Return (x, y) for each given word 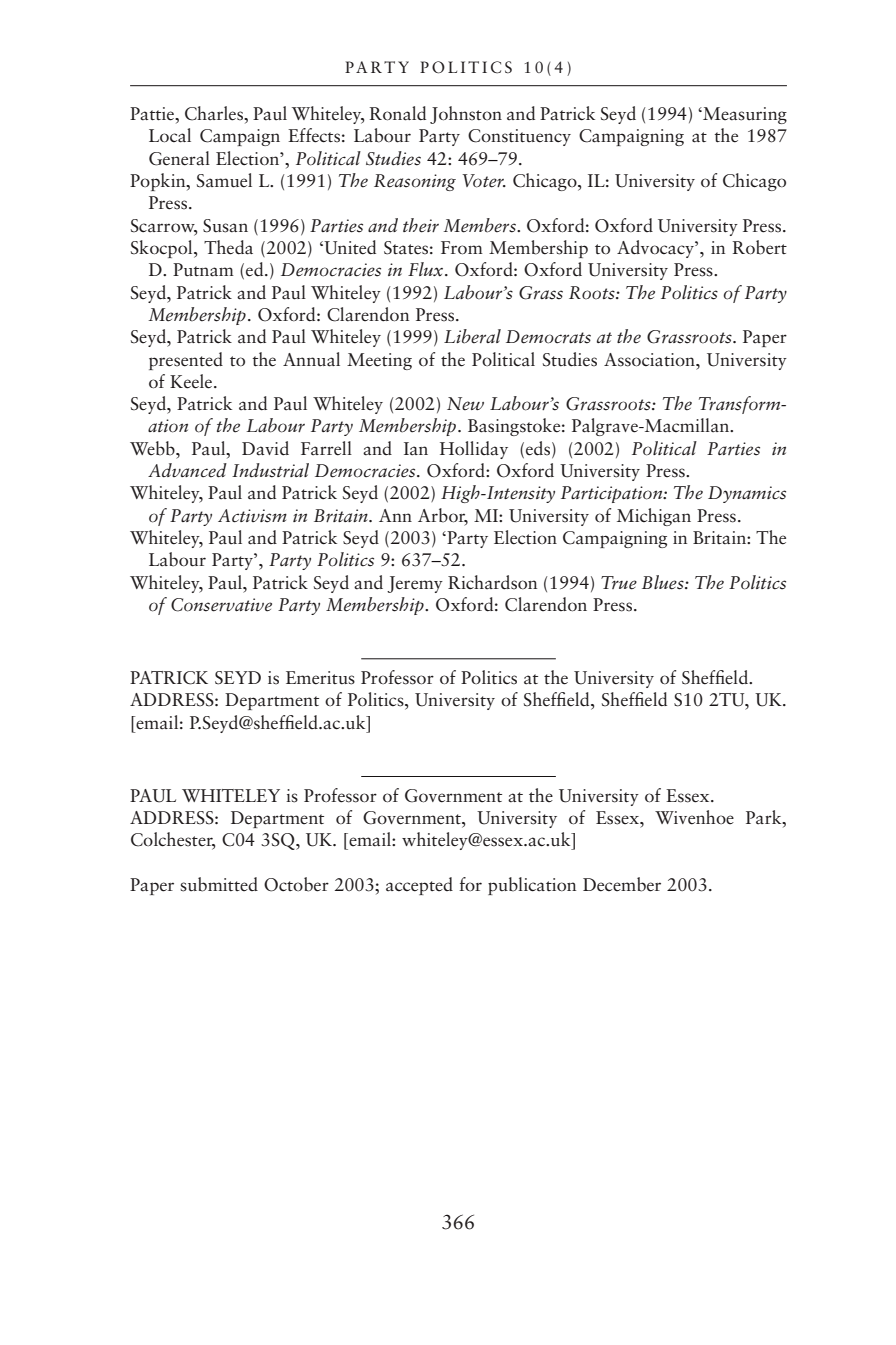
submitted (219, 884)
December (622, 884)
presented (186, 361)
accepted (419, 886)
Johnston (466, 115)
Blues (664, 582)
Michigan (654, 517)
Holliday (474, 450)
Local (170, 135)
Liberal (472, 336)
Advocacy (656, 249)
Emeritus (320, 678)
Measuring (744, 115)
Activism (252, 516)
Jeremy (415, 584)
